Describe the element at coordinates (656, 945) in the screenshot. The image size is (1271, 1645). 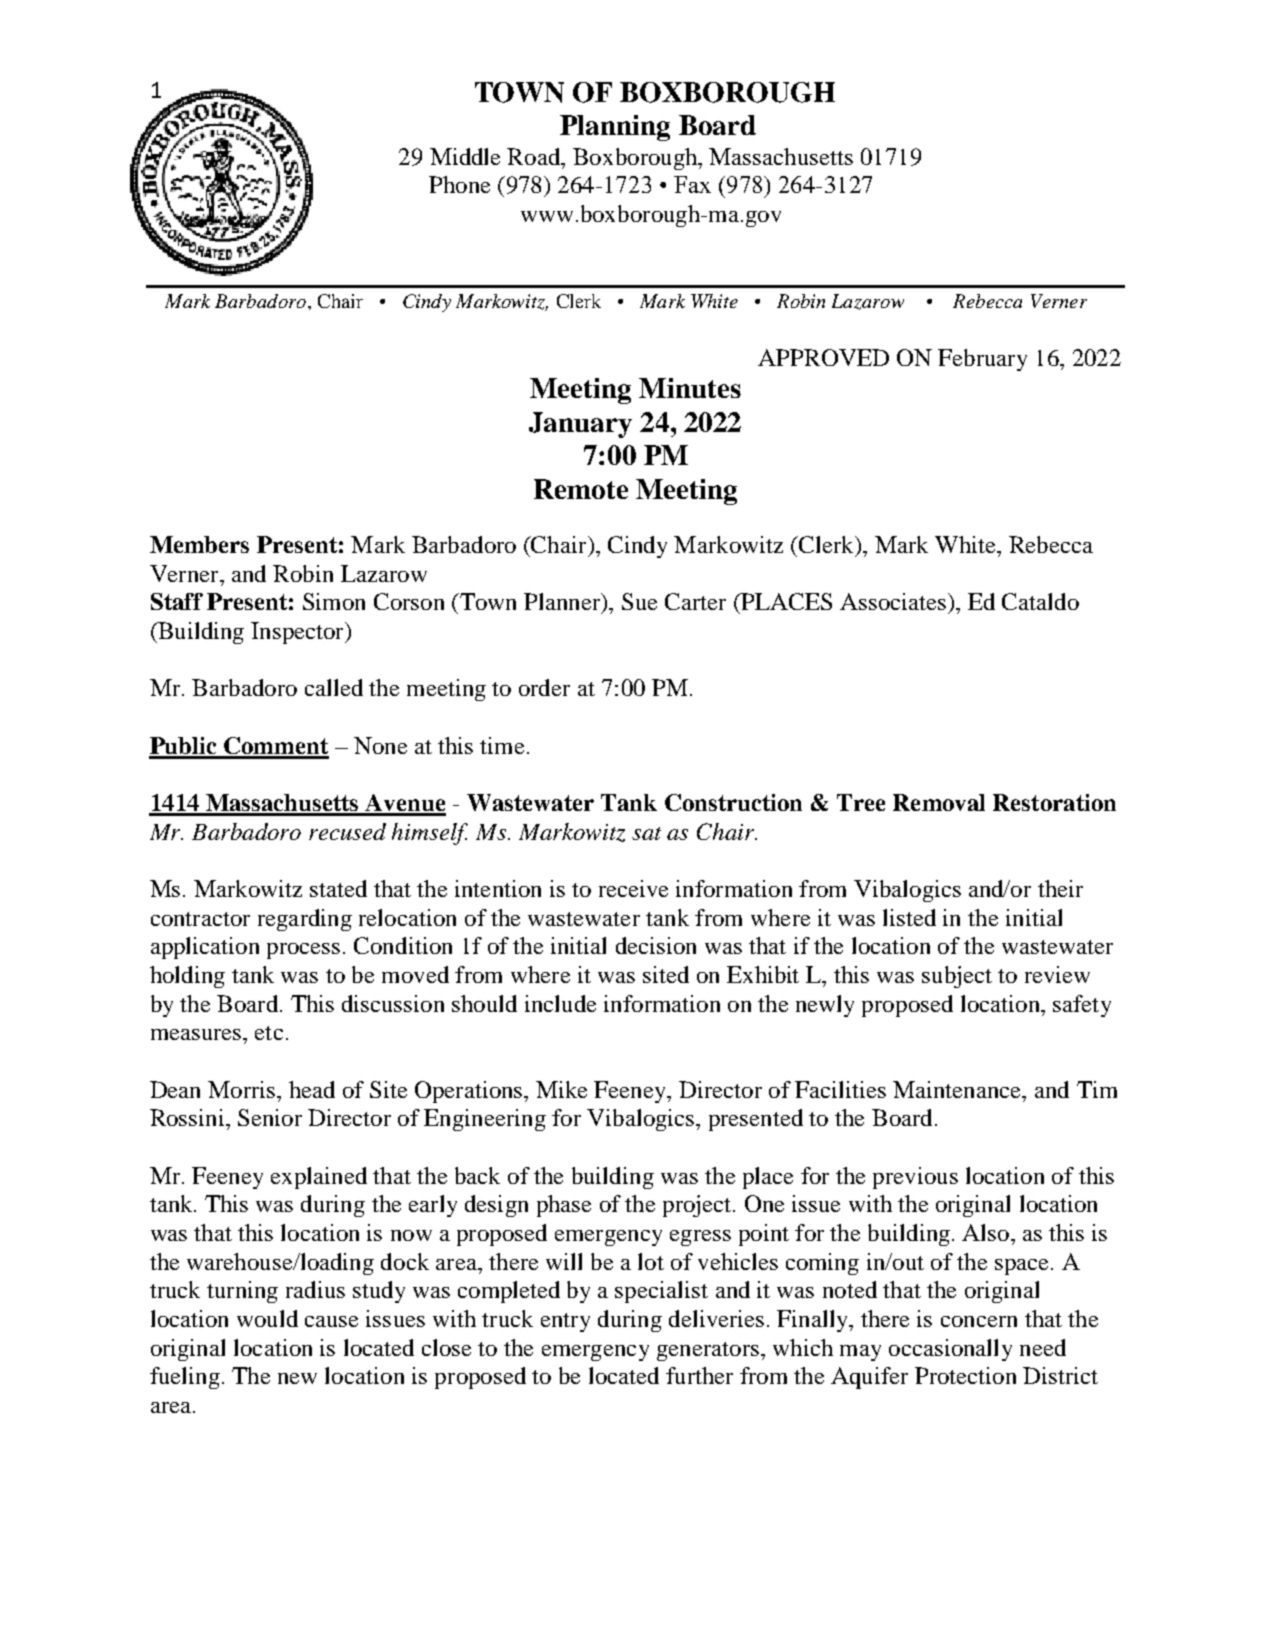
I see `decision` at that location.
